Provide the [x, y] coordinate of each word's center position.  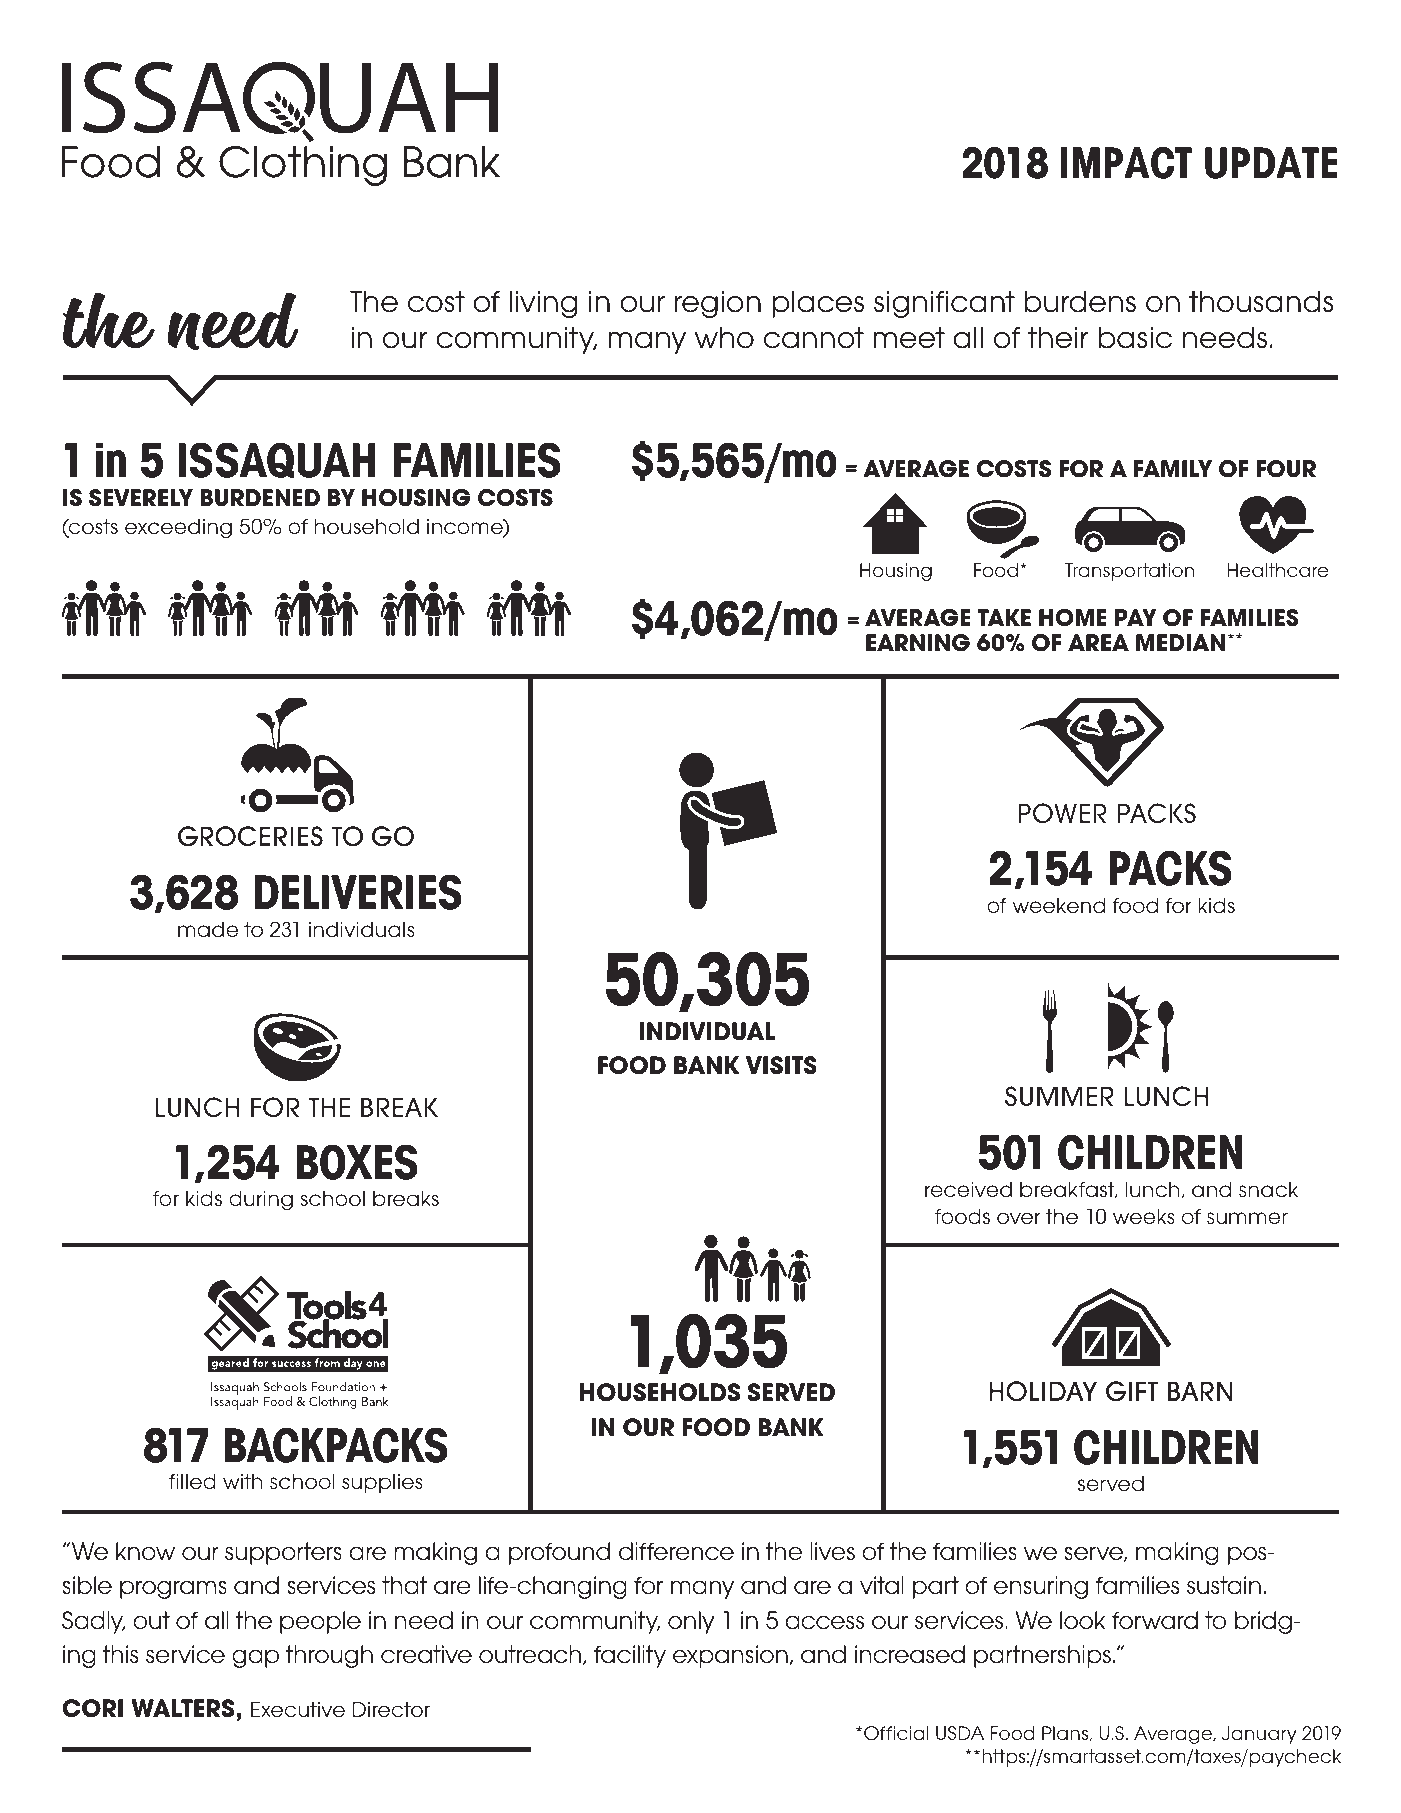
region [718, 304]
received [968, 1189]
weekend [1059, 905]
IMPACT [1126, 163]
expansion [731, 1656]
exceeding [178, 528]
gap [255, 1658]
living [544, 304]
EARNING [918, 643]
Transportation [1129, 572]
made [208, 929]
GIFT [1132, 1391]
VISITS [781, 1065]
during [261, 1200]
